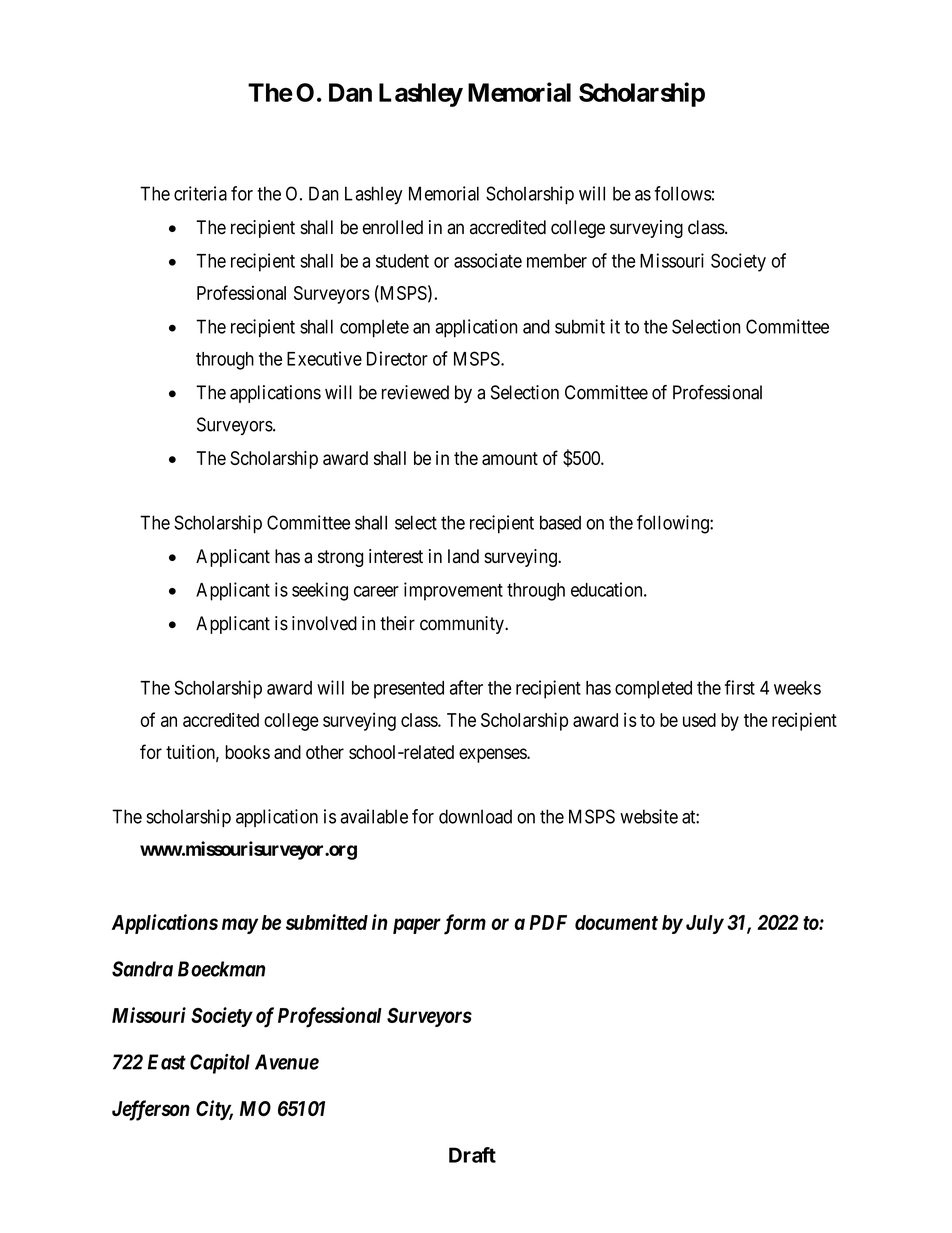  I want to click on associate, so click(488, 260).
